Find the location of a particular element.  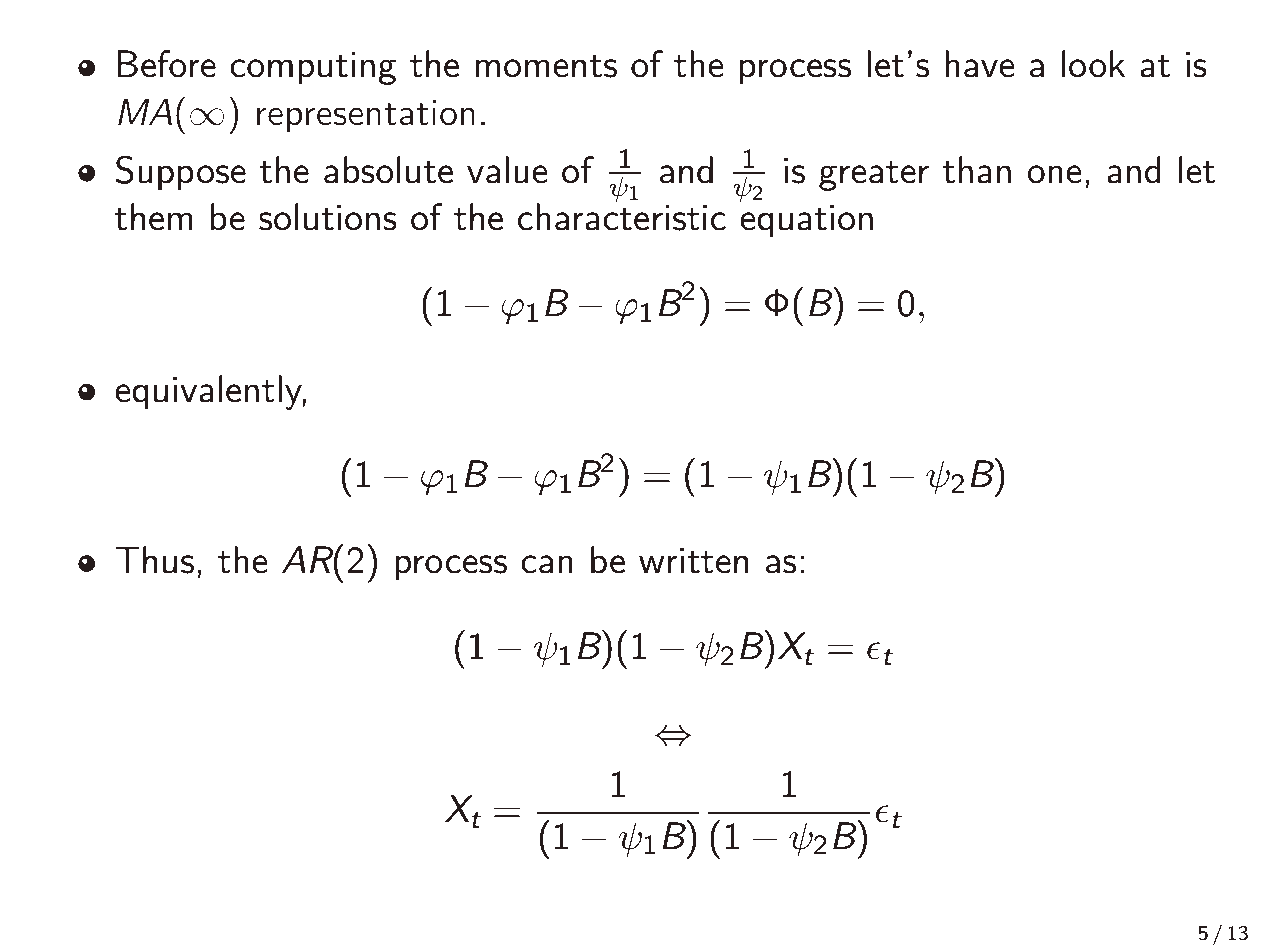

computing is located at coordinates (313, 68).
